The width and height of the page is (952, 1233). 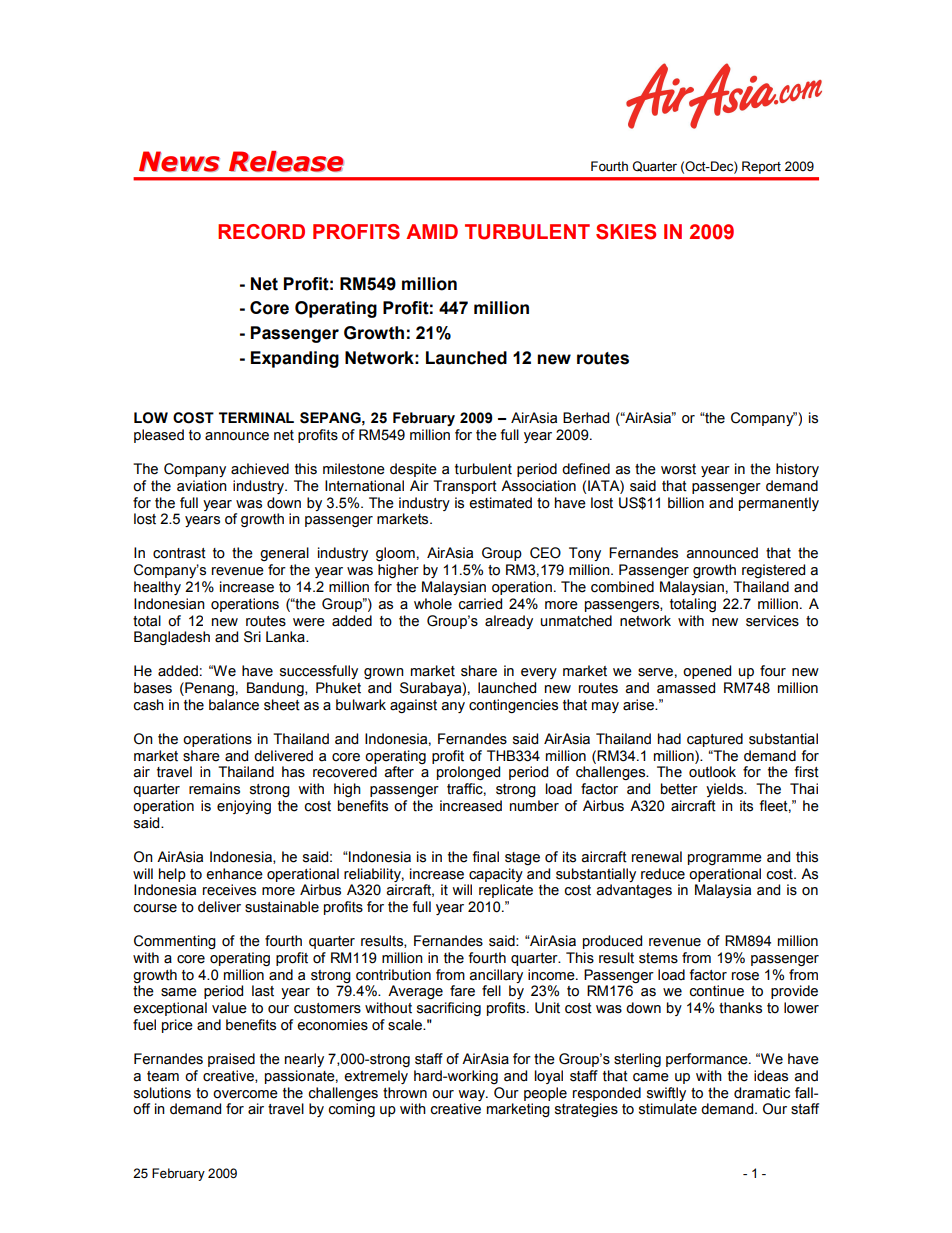 What do you see at coordinates (472, 1095) in the page?
I see `way` at bounding box center [472, 1095].
